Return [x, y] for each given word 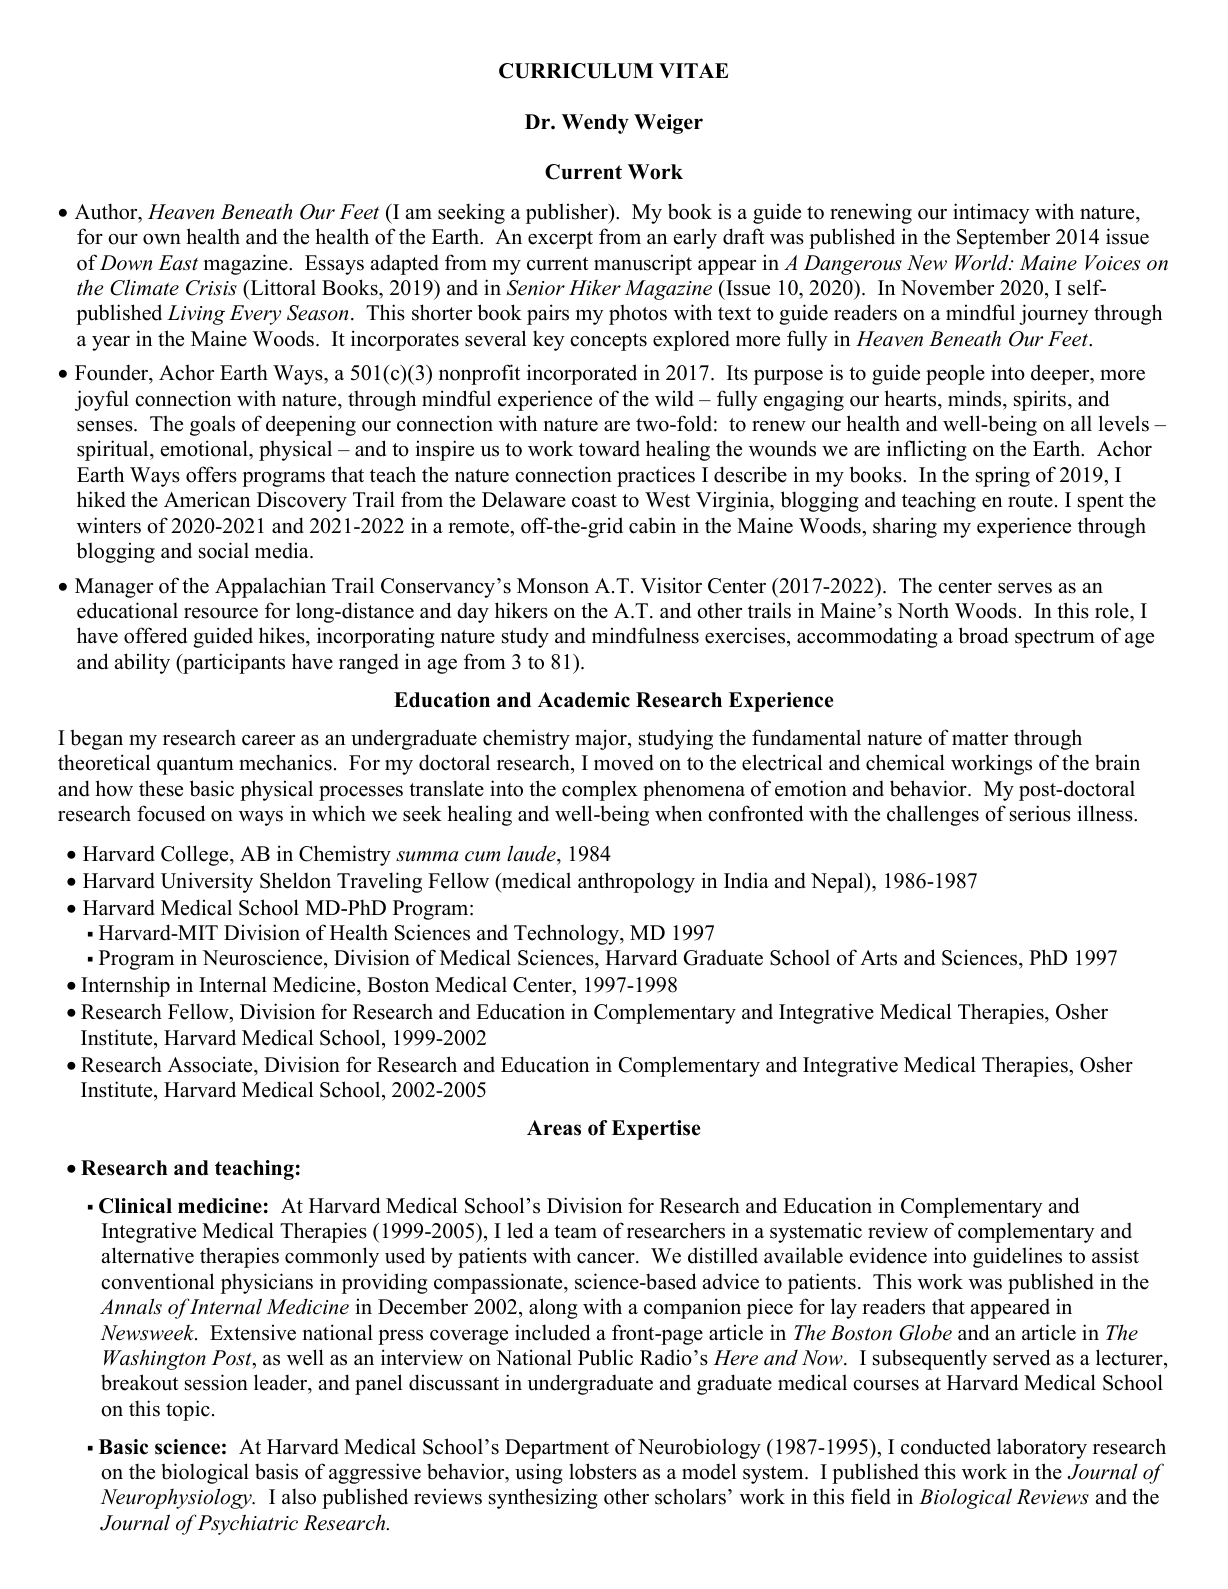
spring [1003, 476]
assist [1115, 1255]
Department [557, 1449]
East [178, 263]
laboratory [1042, 1448]
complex [600, 790]
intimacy [991, 213]
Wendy [595, 124]
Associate [211, 1064]
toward [609, 449]
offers [211, 474]
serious [1040, 813]
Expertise [656, 1130]
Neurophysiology [177, 1498]
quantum [195, 766]
